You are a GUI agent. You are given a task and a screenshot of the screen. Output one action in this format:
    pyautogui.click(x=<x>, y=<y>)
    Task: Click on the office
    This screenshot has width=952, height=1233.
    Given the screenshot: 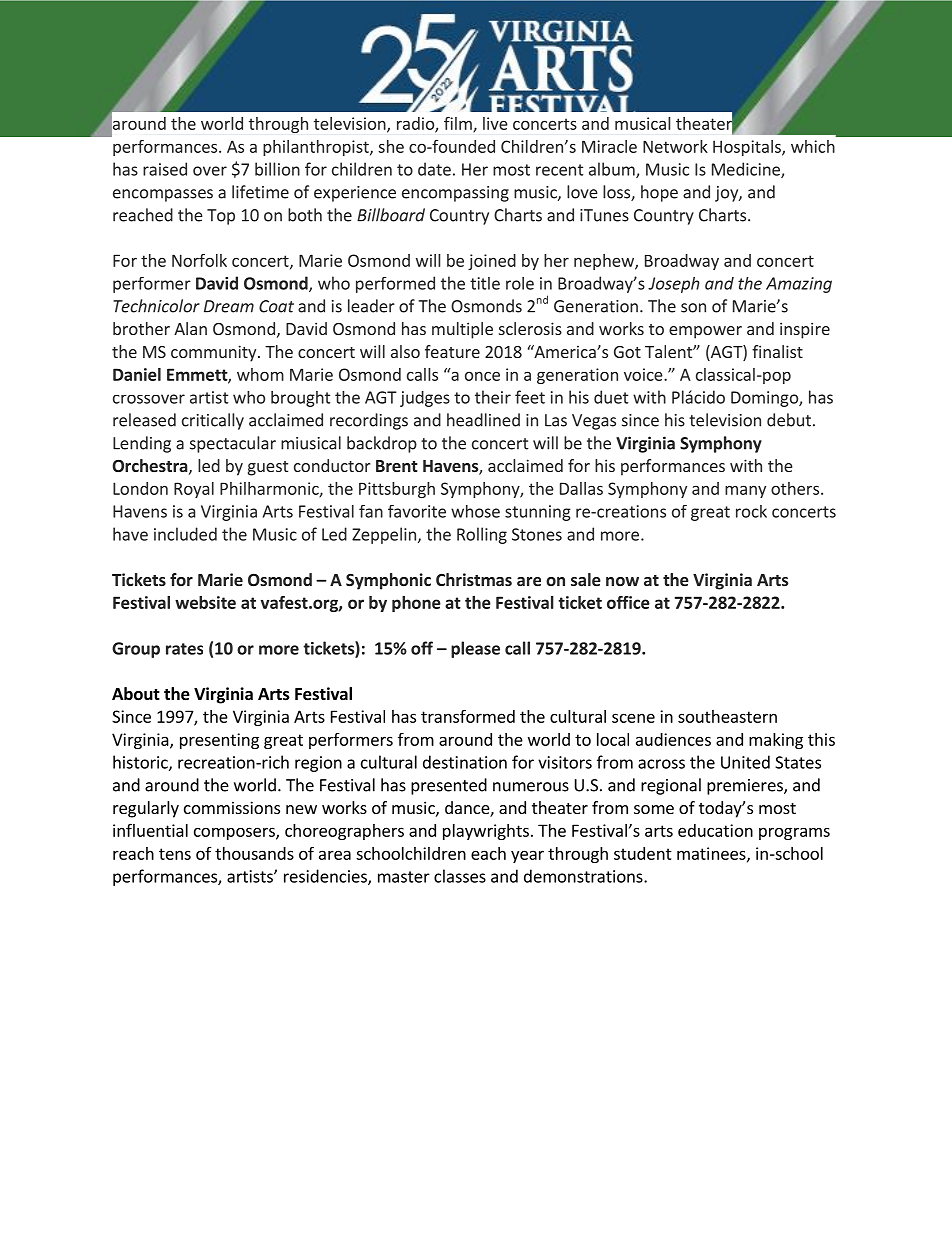 What is the action you would take?
    pyautogui.click(x=628, y=602)
